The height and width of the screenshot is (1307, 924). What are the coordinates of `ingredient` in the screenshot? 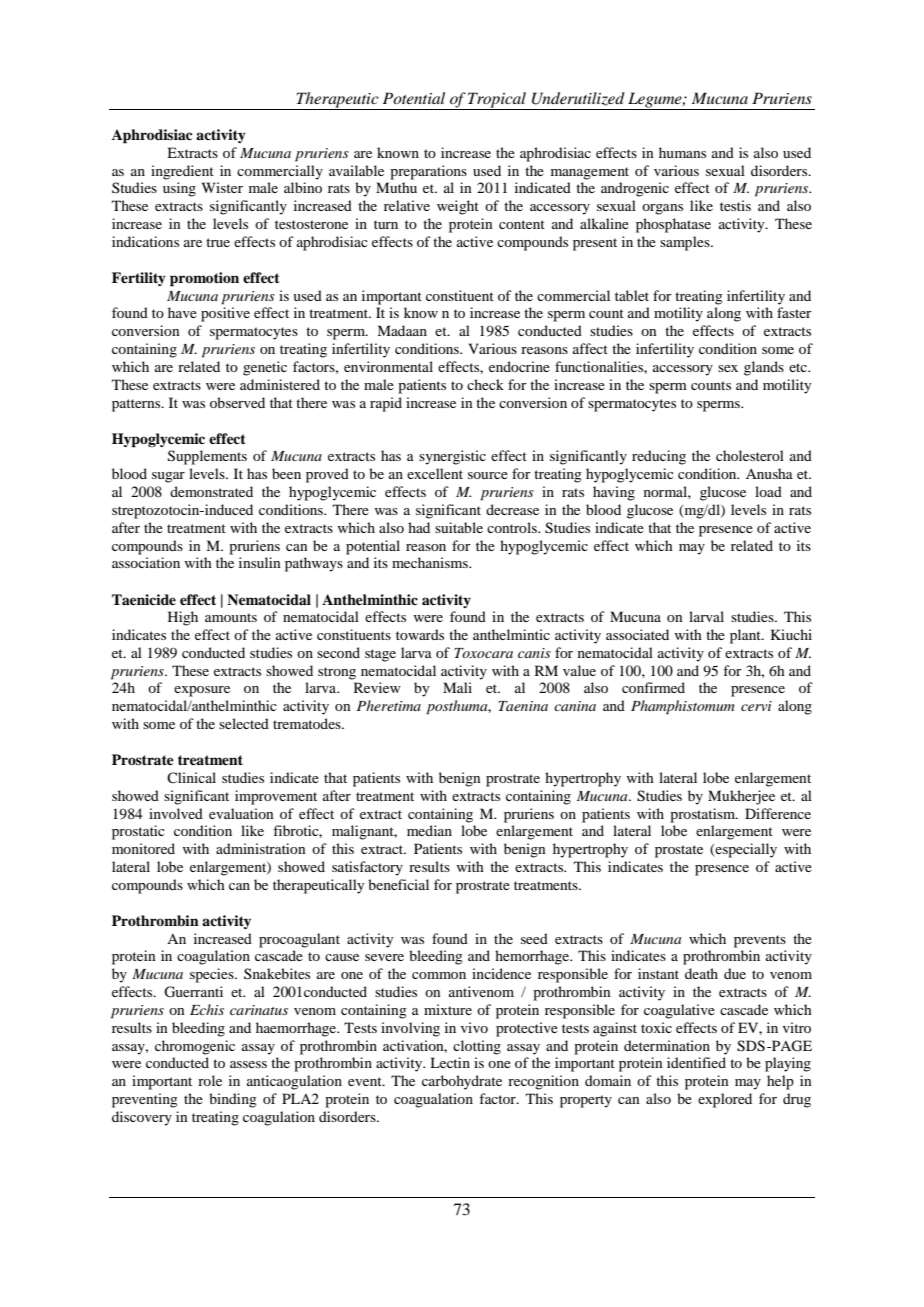 It's located at (182, 172).
